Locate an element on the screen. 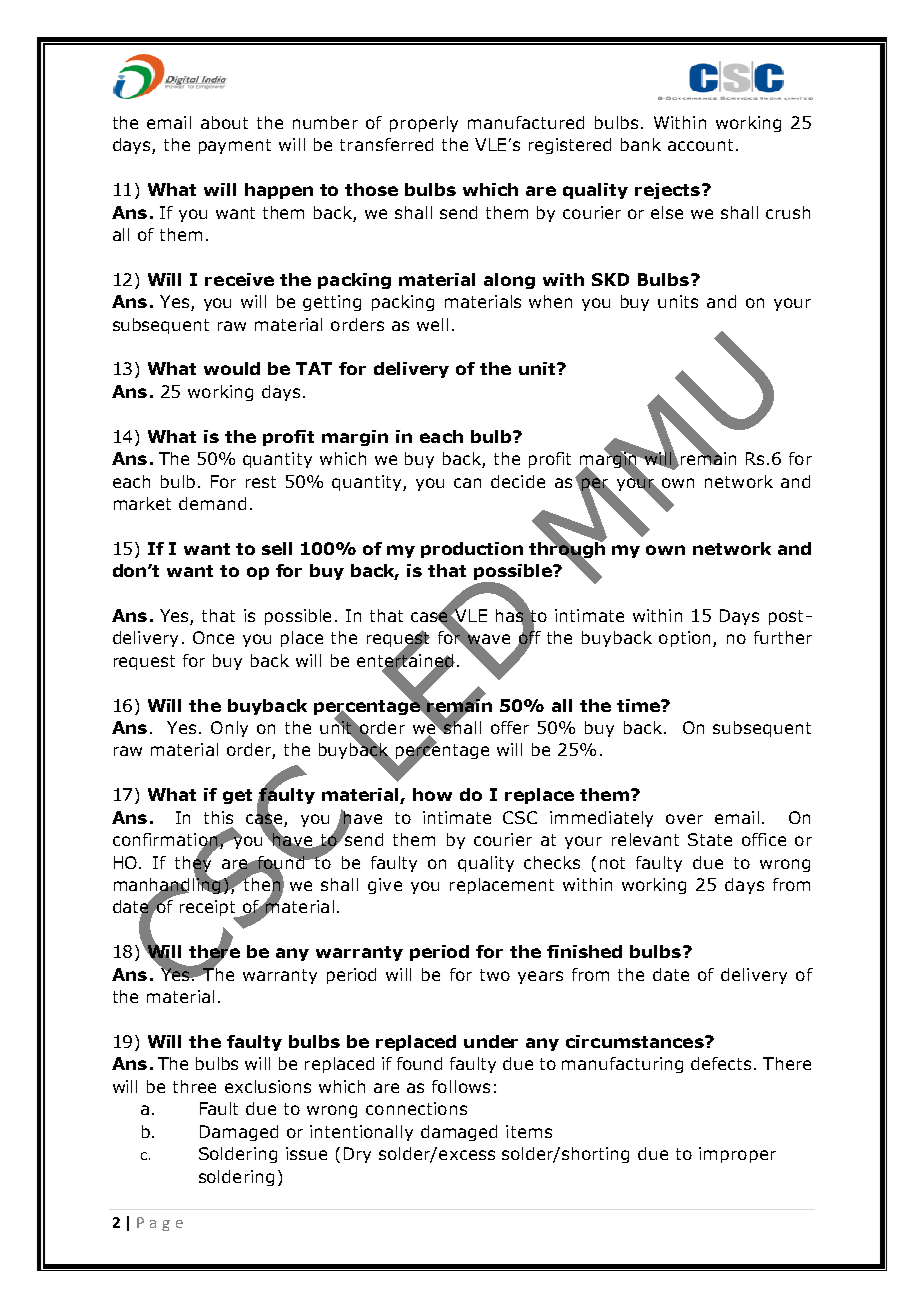 Image resolution: width=924 pixels, height=1308 pixels. entertained is located at coordinates (406, 660).
